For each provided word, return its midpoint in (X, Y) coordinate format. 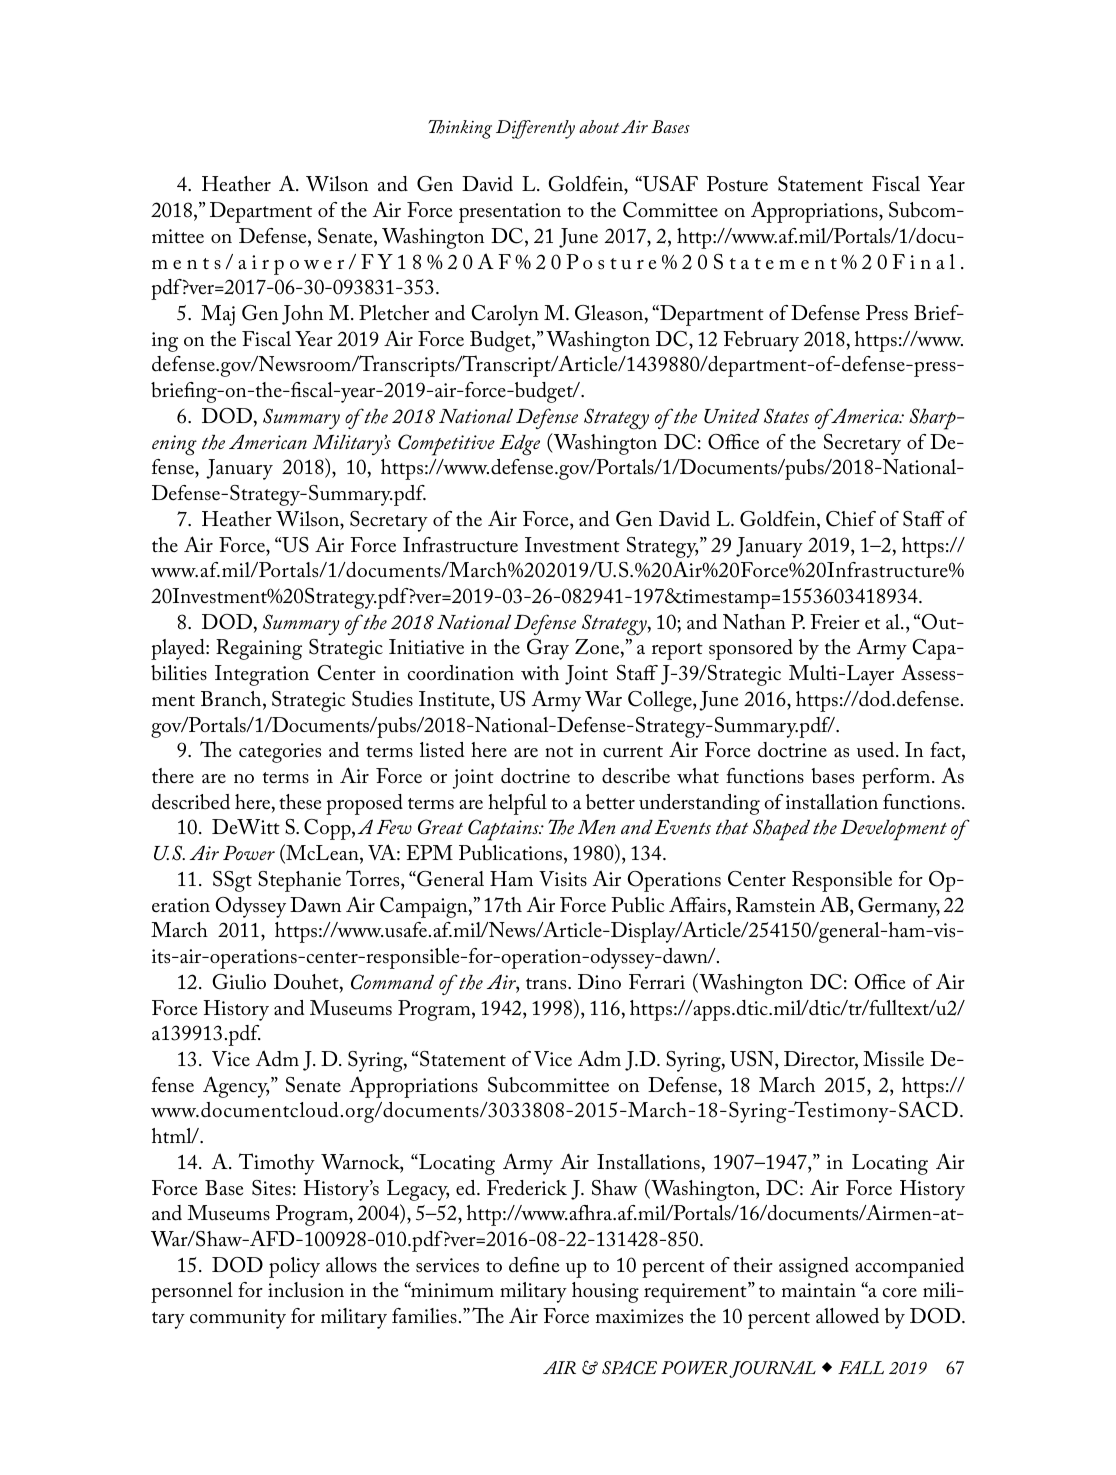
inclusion (306, 1290)
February (761, 341)
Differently (535, 129)
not (559, 752)
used (877, 750)
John (302, 315)
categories (280, 753)
